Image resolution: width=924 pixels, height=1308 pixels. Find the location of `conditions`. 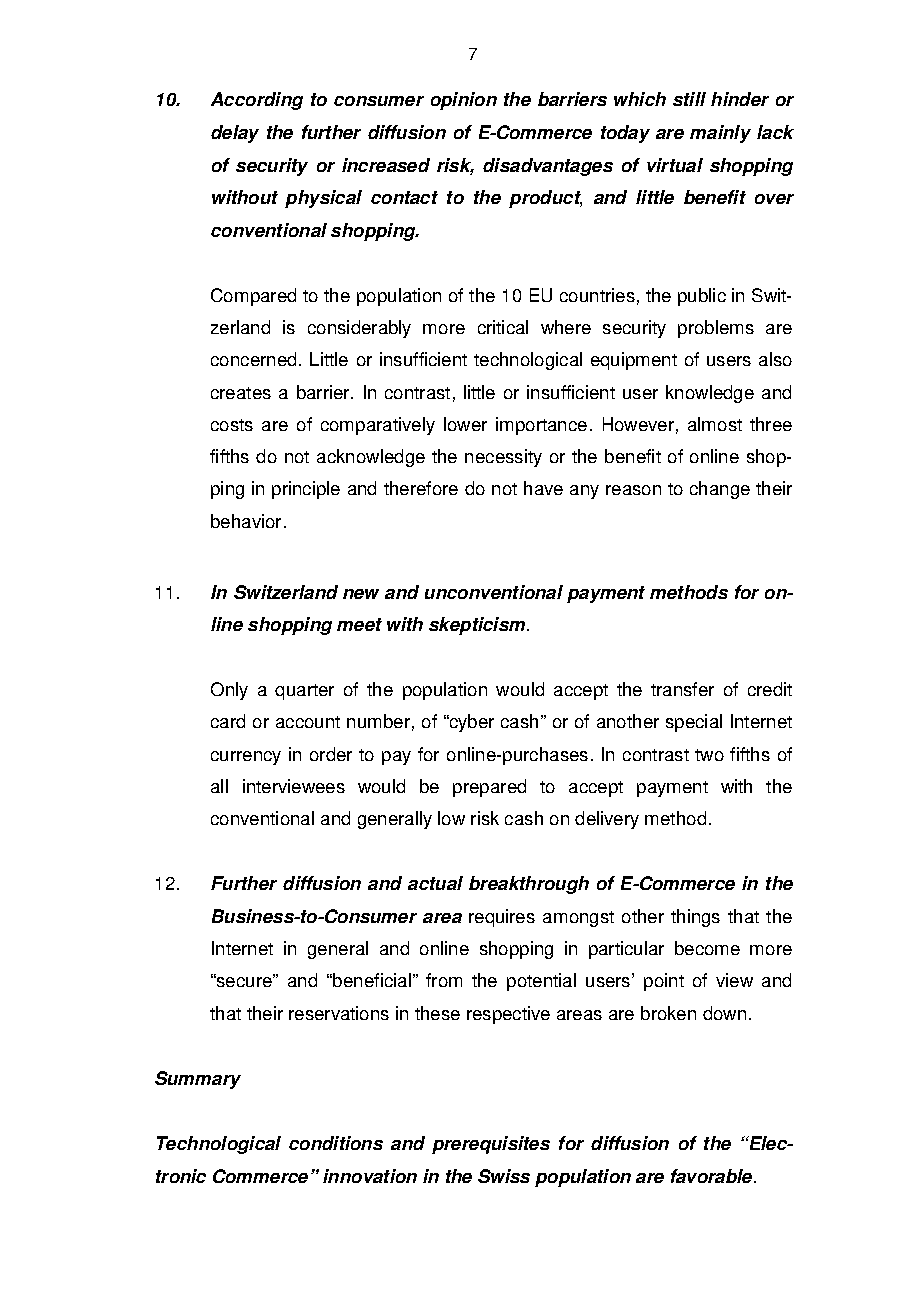

conditions is located at coordinates (336, 1143).
